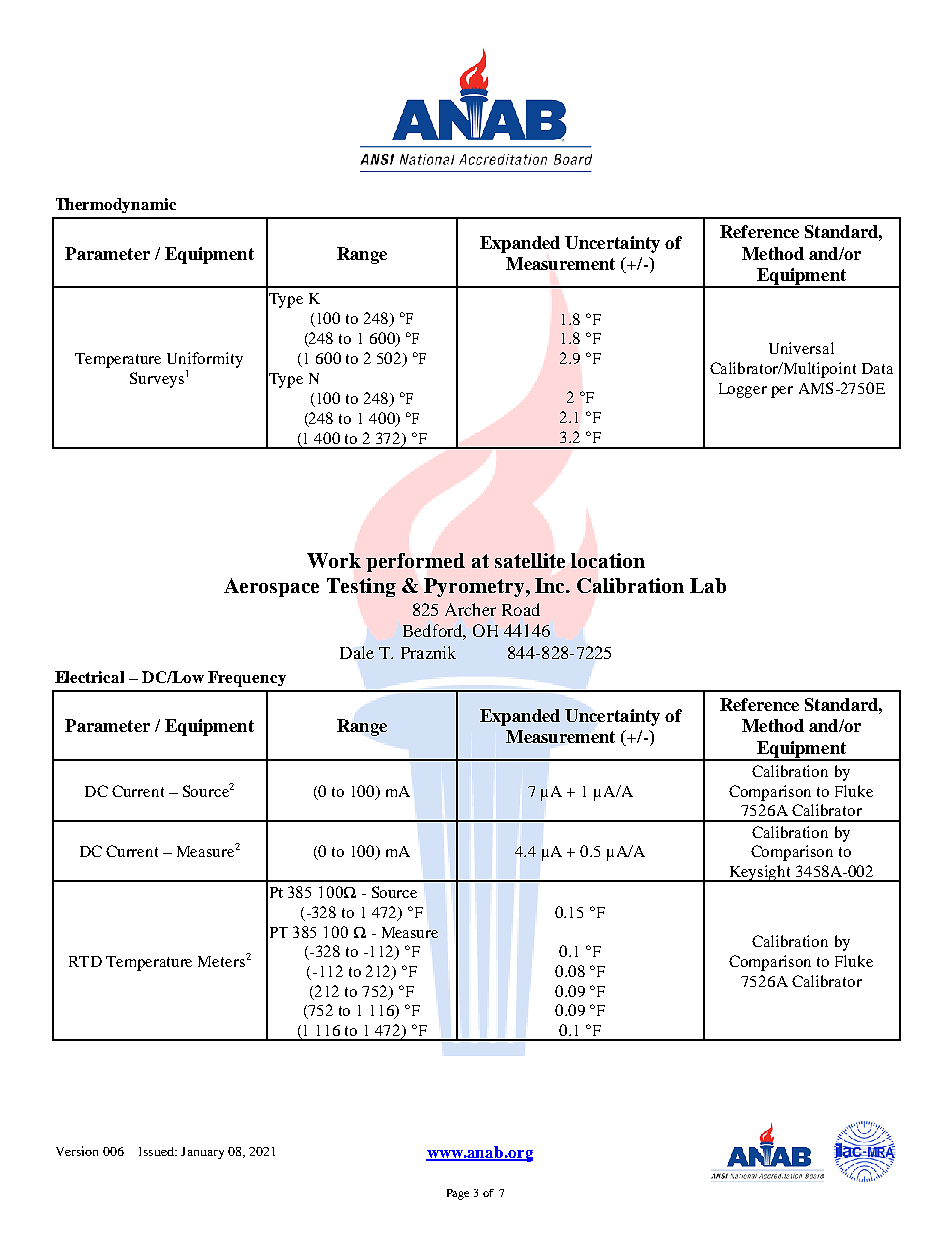 Image resolution: width=952 pixels, height=1233 pixels. I want to click on Thermodynamic, so click(116, 205).
